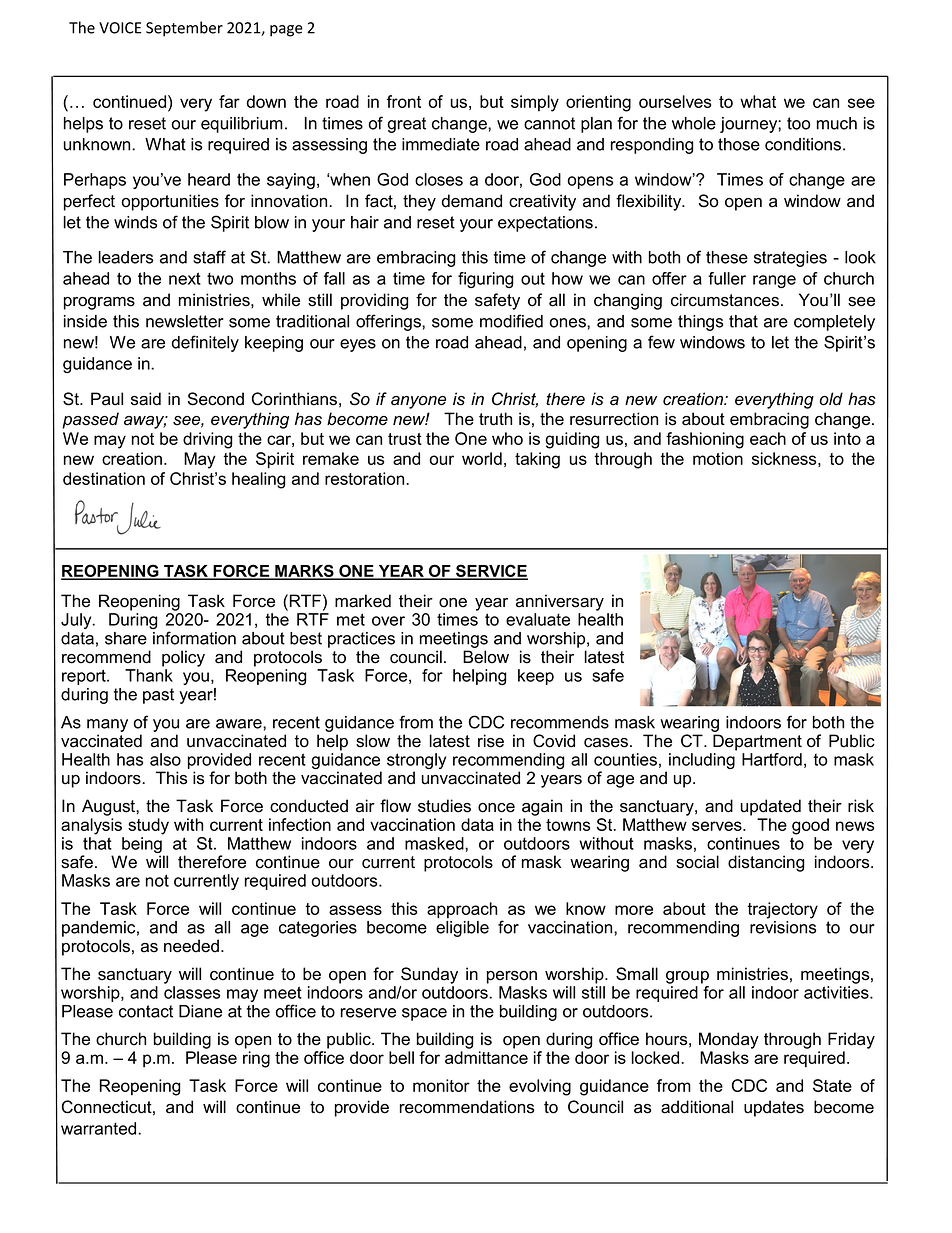 The width and height of the screenshot is (952, 1233). Describe the element at coordinates (404, 101) in the screenshot. I see `front` at that location.
